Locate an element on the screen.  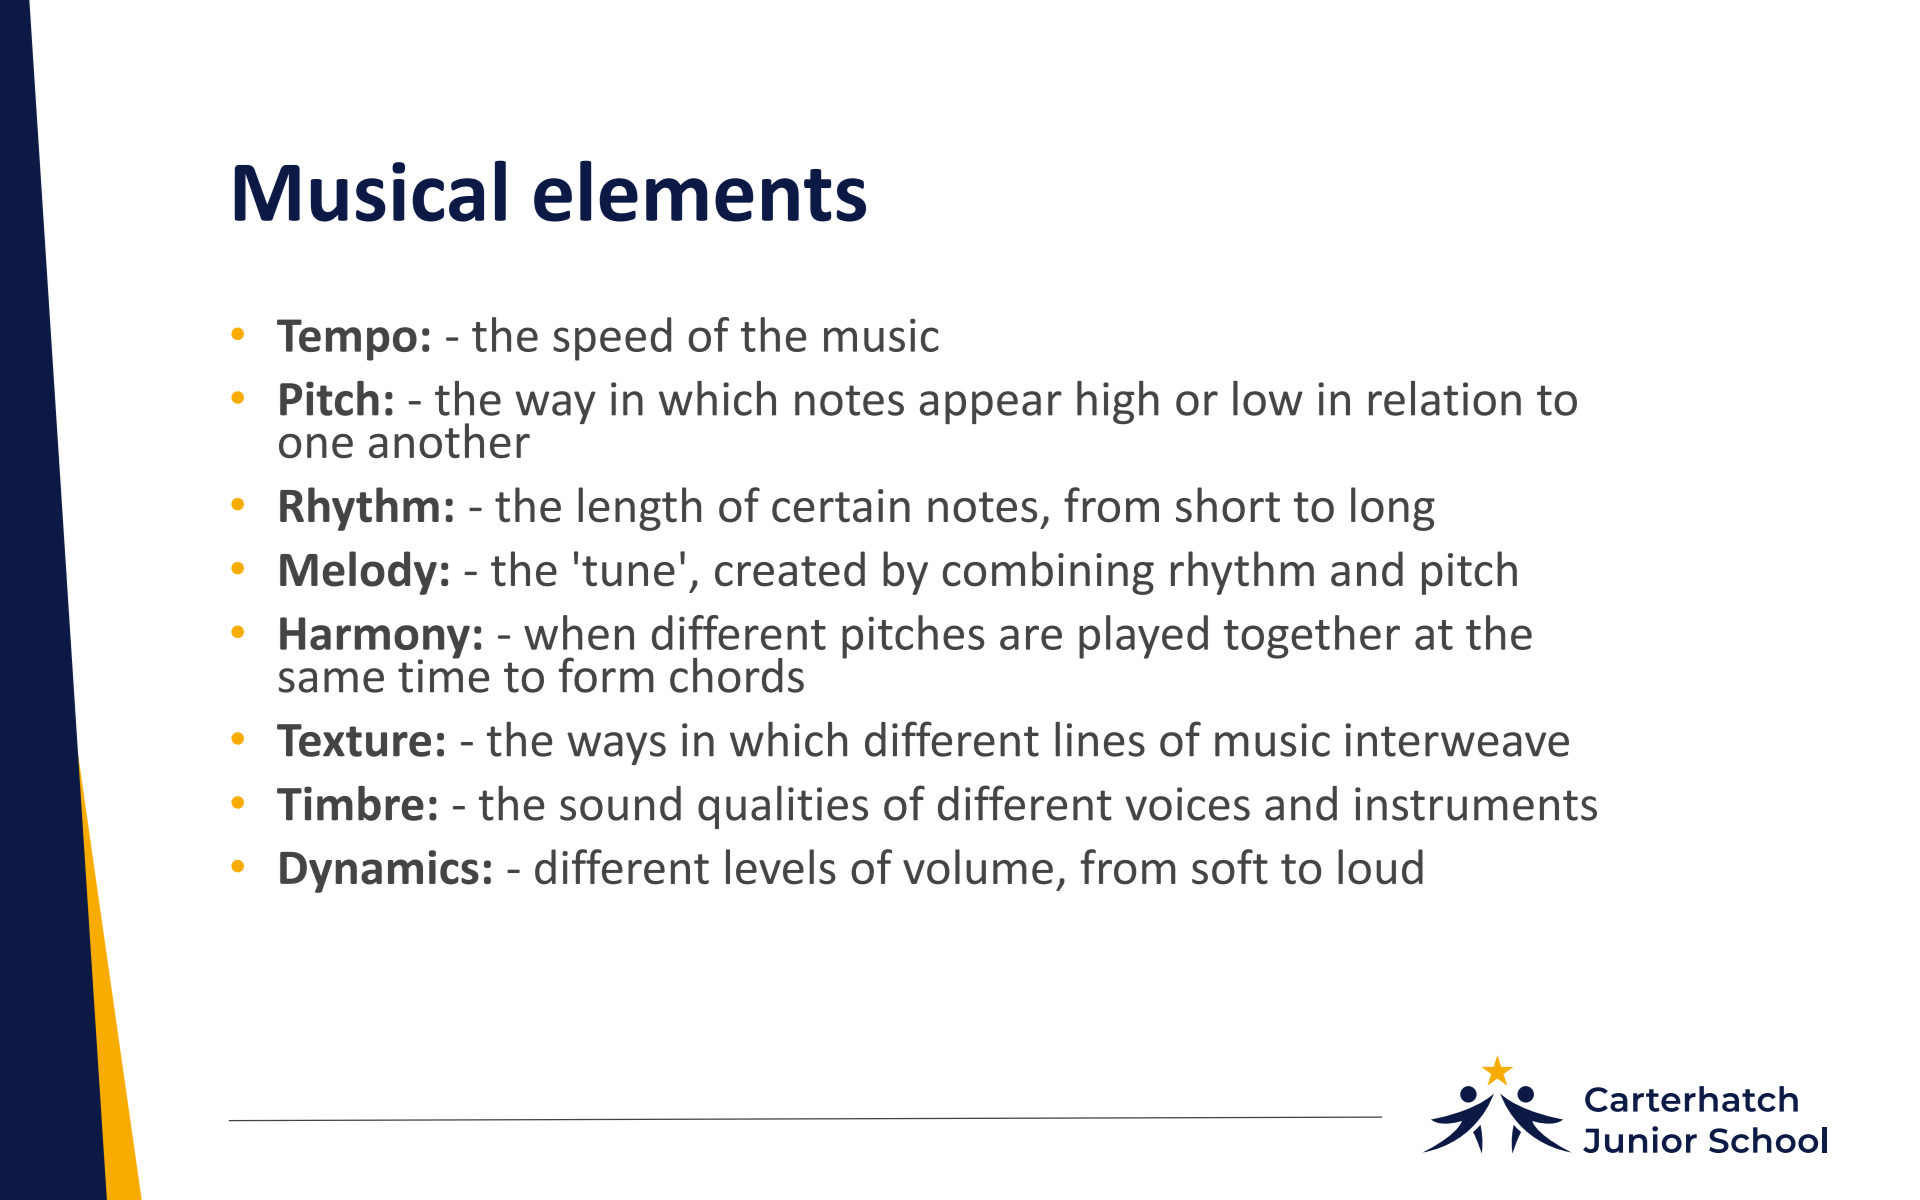
Melody is located at coordinates (358, 573).
